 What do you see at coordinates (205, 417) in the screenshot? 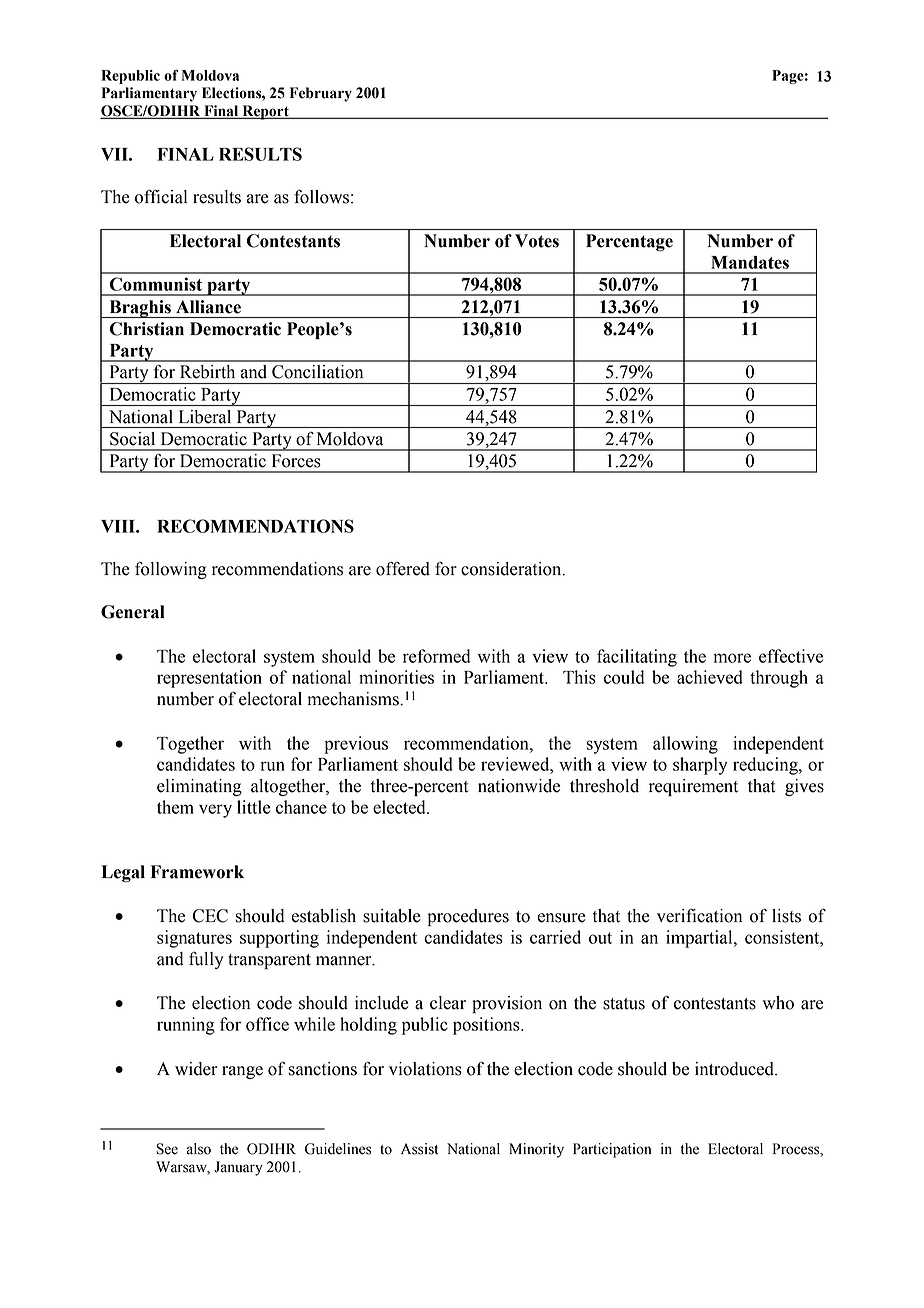
I see `Liberal` at bounding box center [205, 417].
